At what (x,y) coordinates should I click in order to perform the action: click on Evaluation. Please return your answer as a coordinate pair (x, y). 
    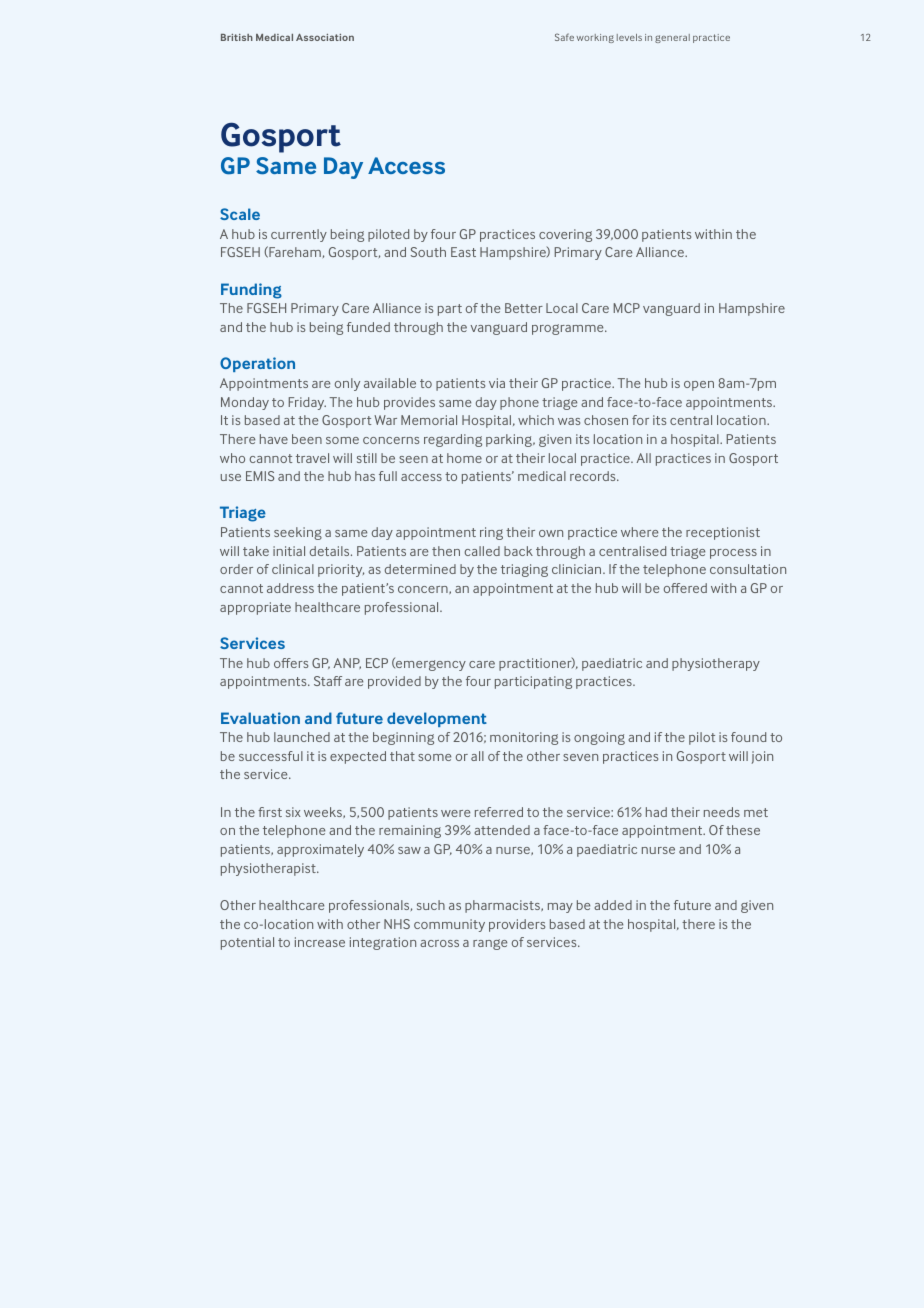
    Looking at the image, I should click on (260, 718).
